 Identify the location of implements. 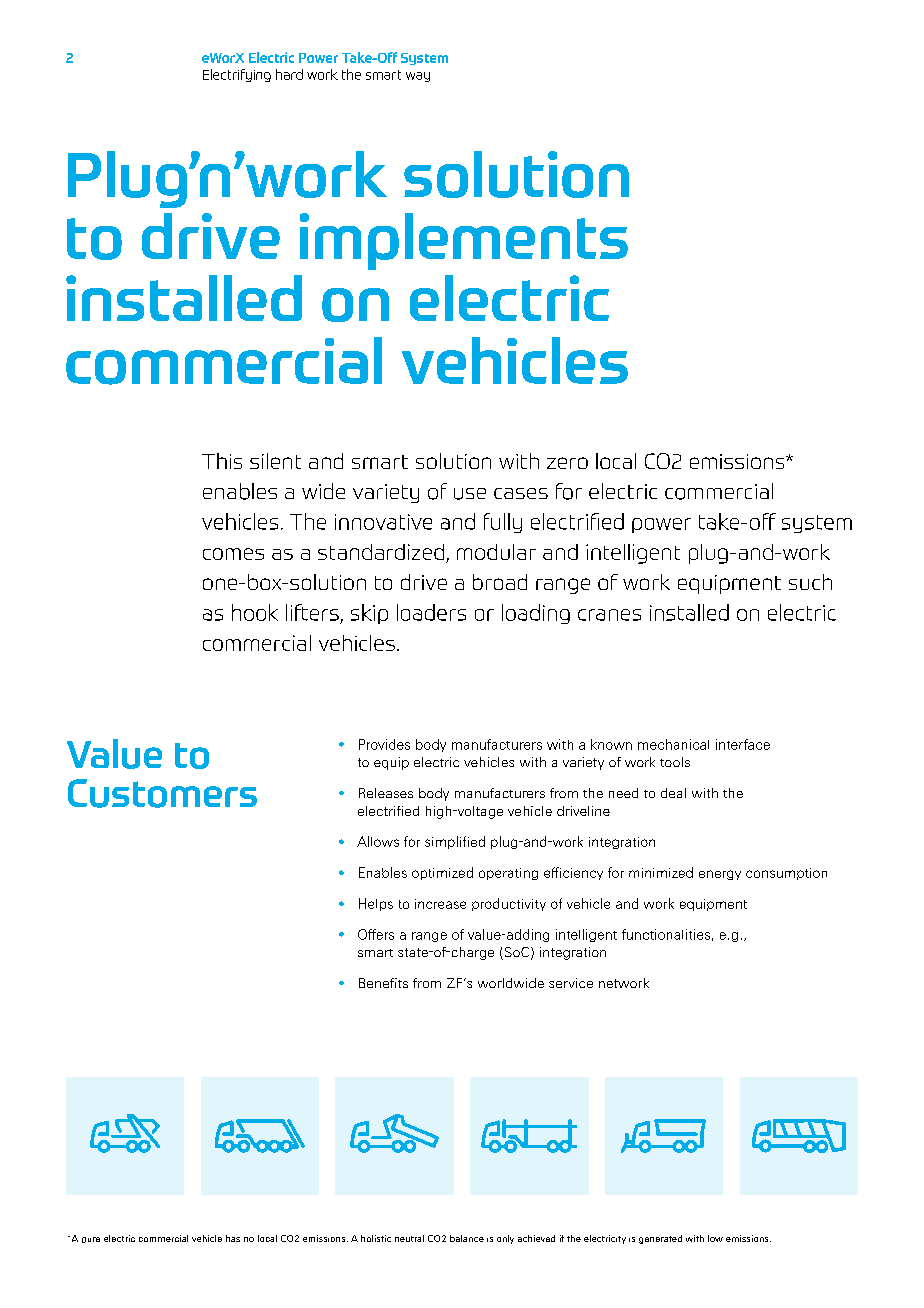
(464, 241).
